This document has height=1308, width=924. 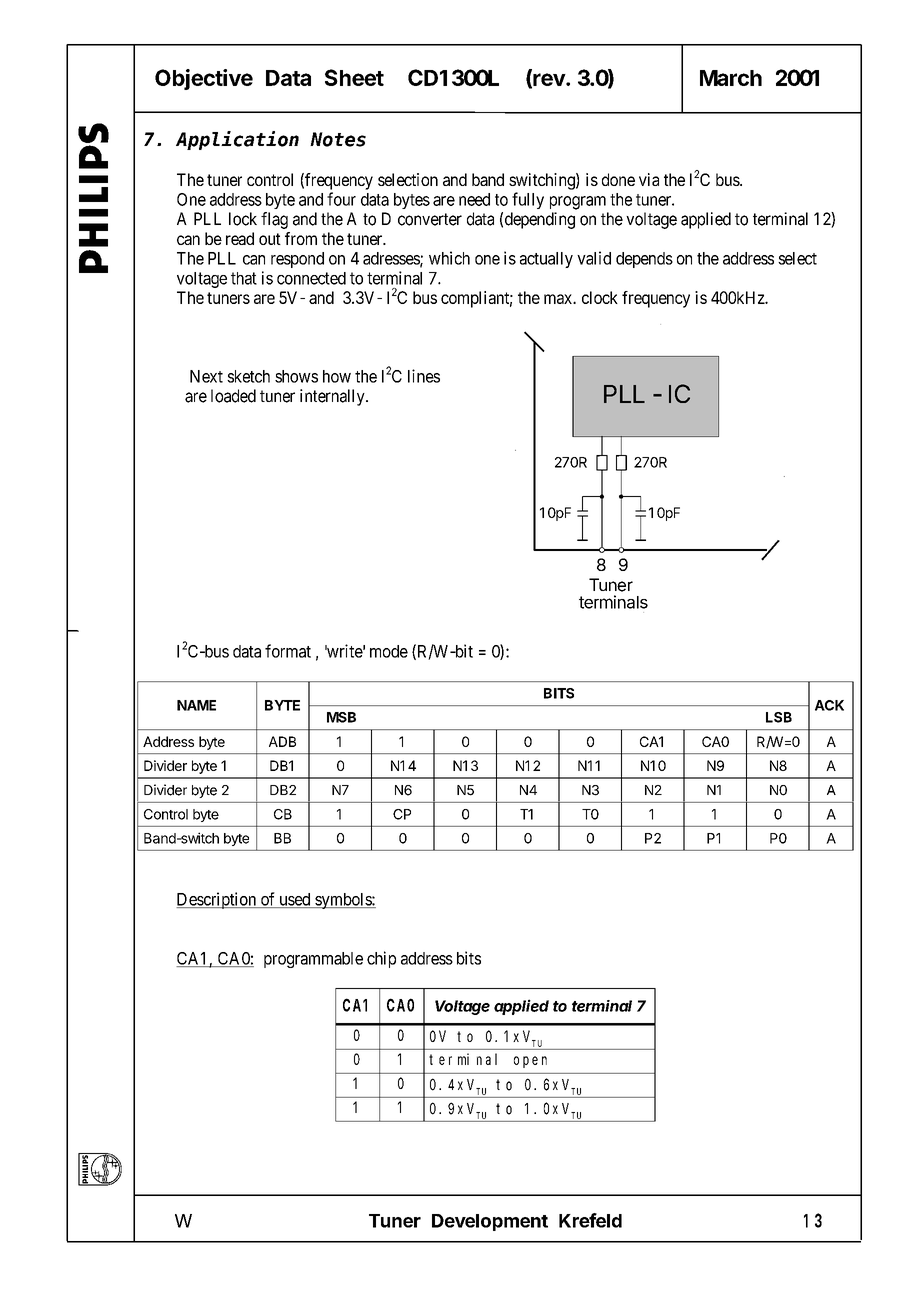 What do you see at coordinates (490, 1222) in the document?
I see `Development` at bounding box center [490, 1222].
